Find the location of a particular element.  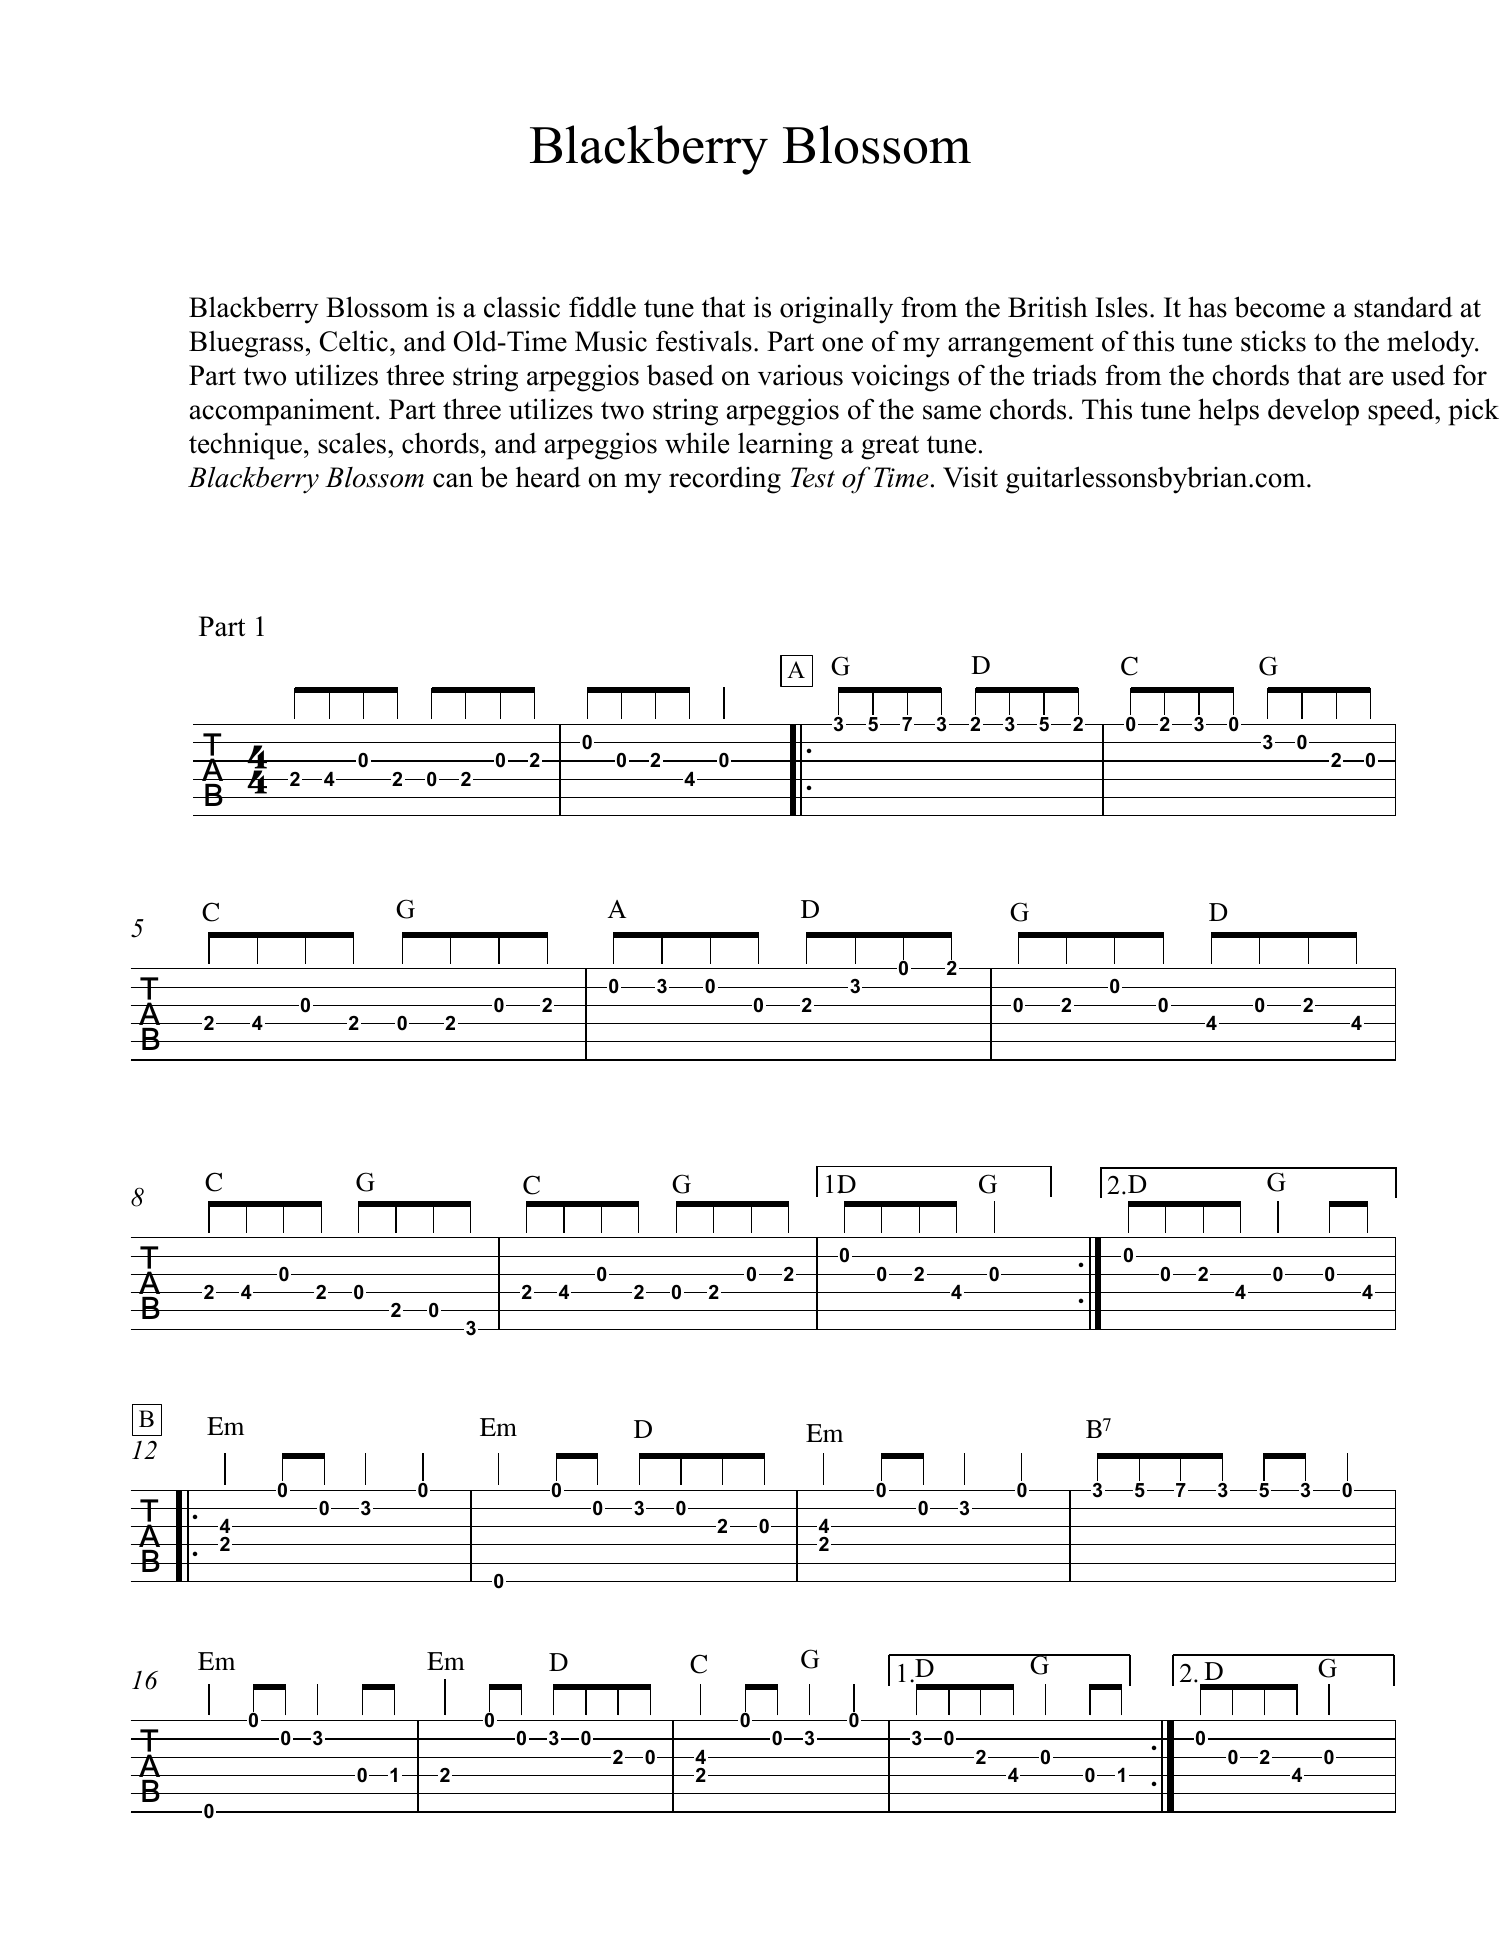

originally is located at coordinates (836, 310).
